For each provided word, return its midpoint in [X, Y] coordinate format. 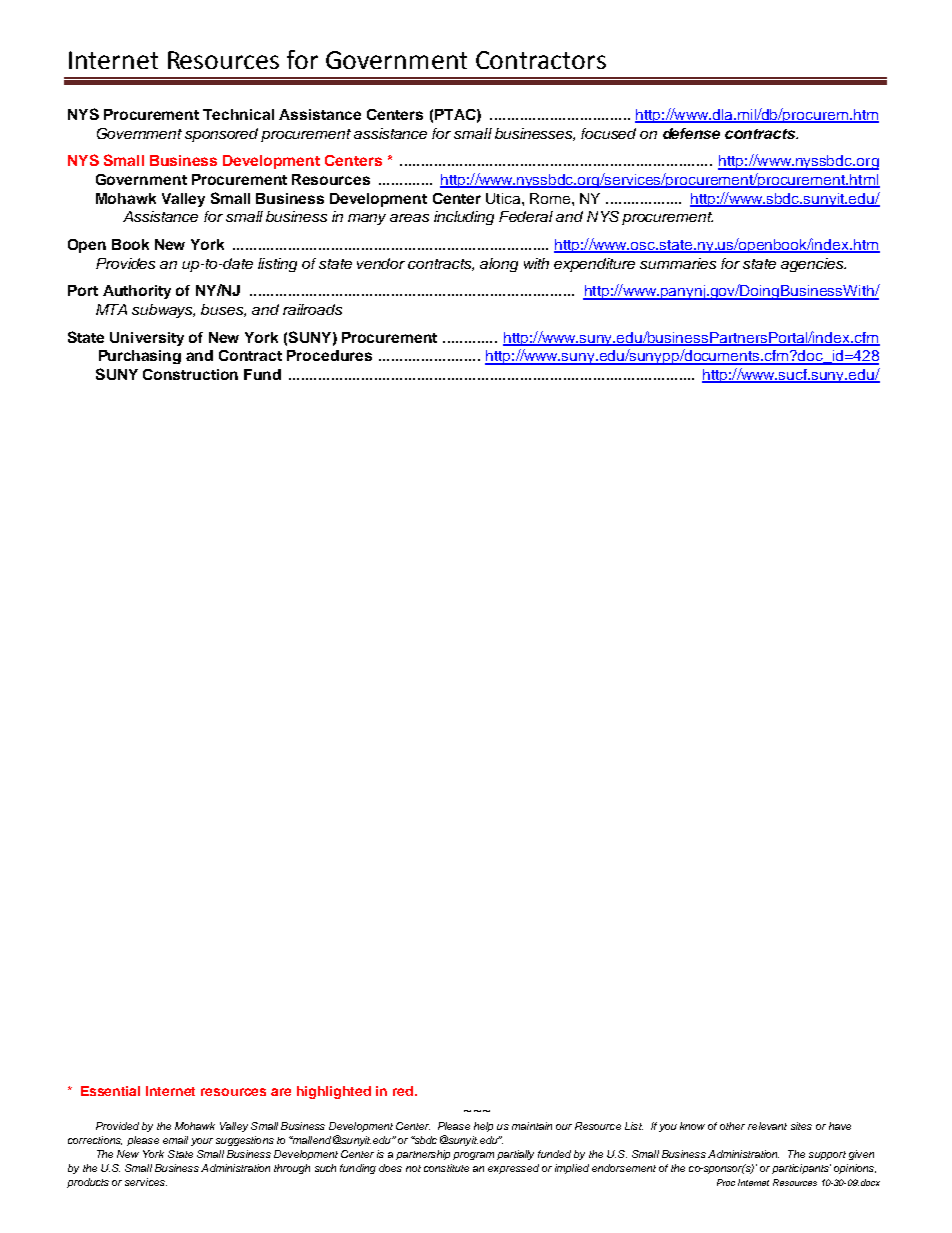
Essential [110, 1091]
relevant [767, 1126]
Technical [238, 114]
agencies [813, 265]
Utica [504, 198]
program [473, 1156]
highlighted [334, 1092]
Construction [190, 374]
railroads [312, 309]
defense [691, 133]
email [175, 1140]
